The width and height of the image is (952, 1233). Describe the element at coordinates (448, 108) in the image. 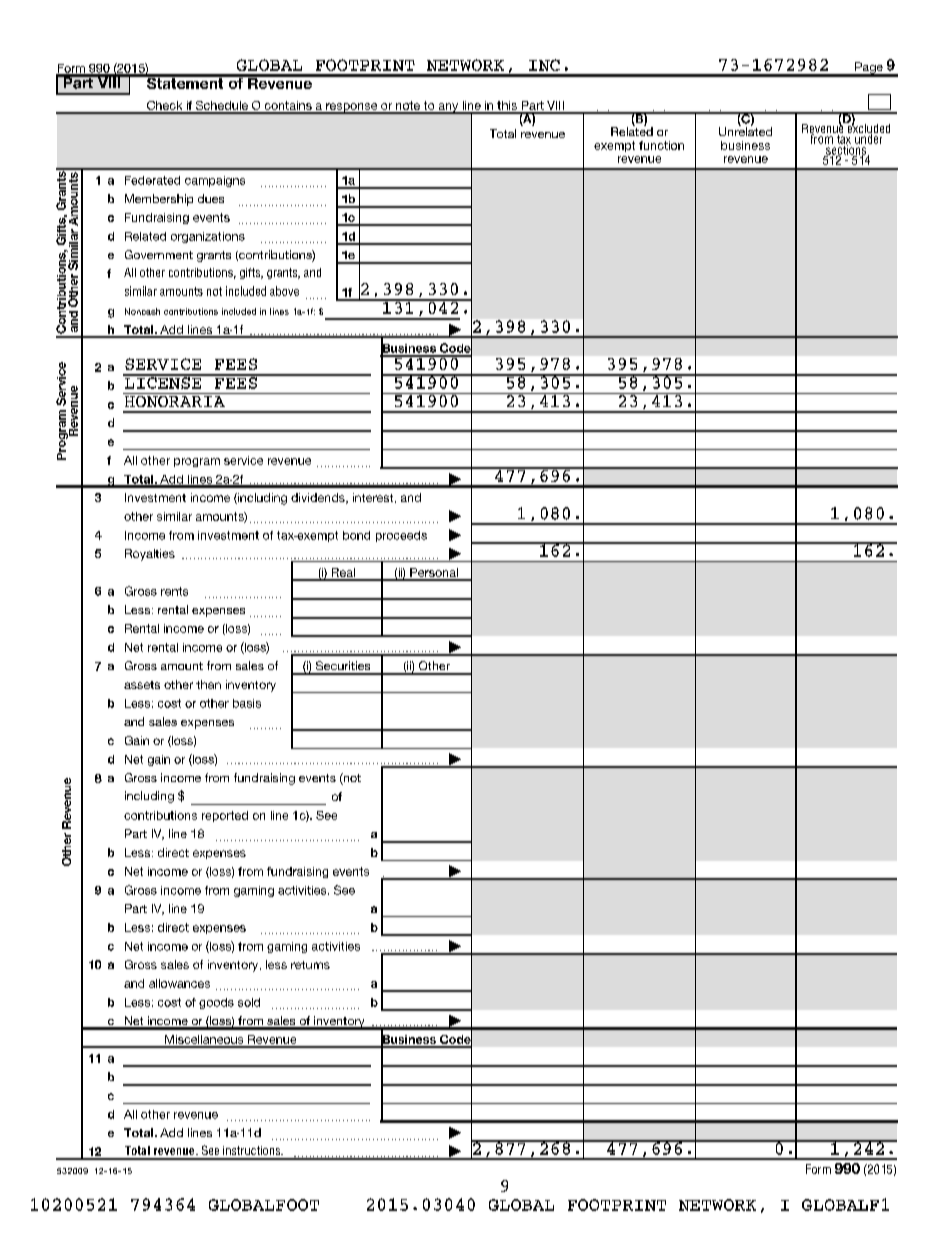

I see `any` at that location.
